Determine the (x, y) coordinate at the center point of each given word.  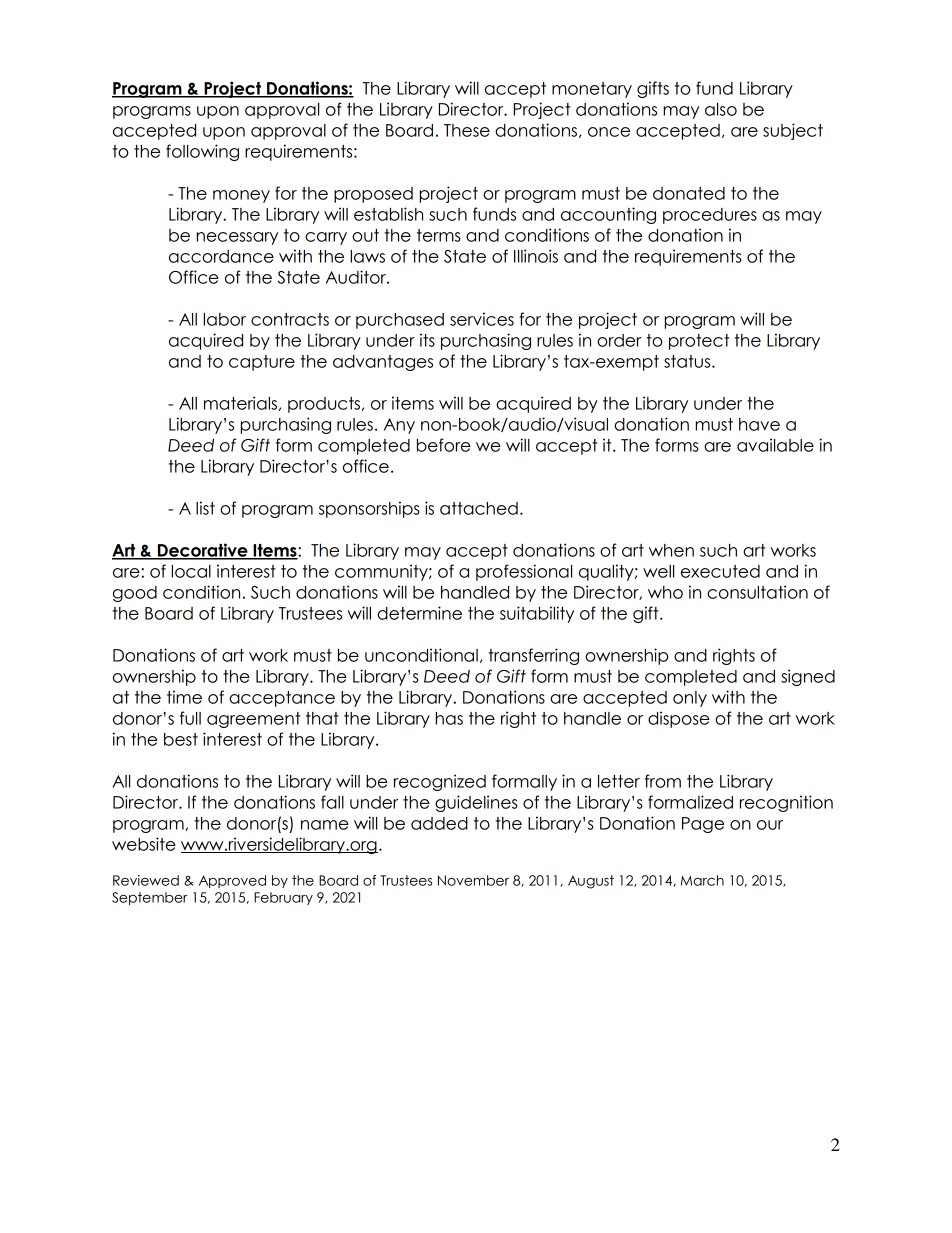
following (202, 152)
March (702, 880)
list (205, 508)
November (473, 880)
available (775, 445)
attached (479, 508)
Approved (232, 881)
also (721, 109)
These (467, 130)
